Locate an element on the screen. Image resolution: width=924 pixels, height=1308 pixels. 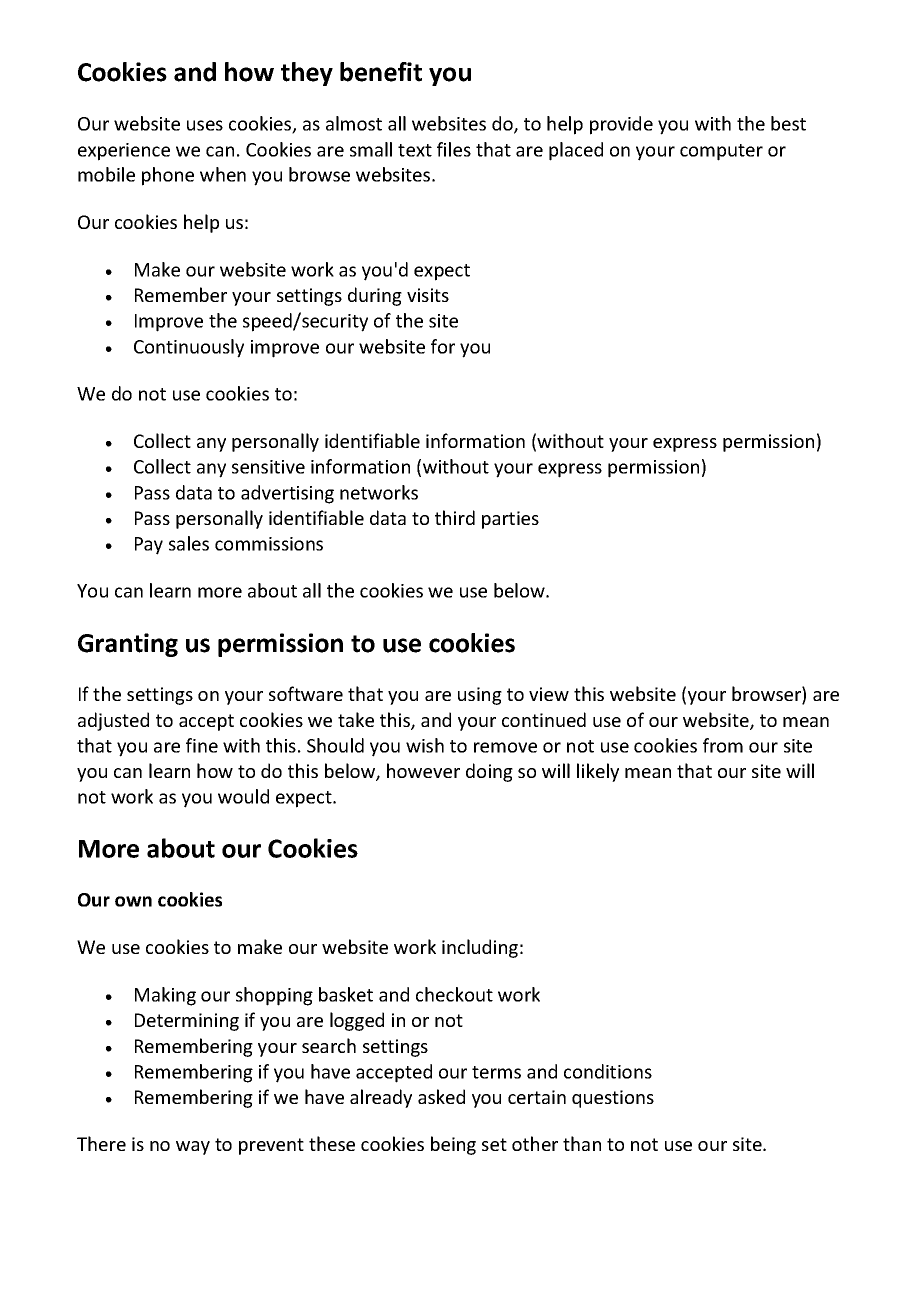
questions is located at coordinates (613, 1099).
